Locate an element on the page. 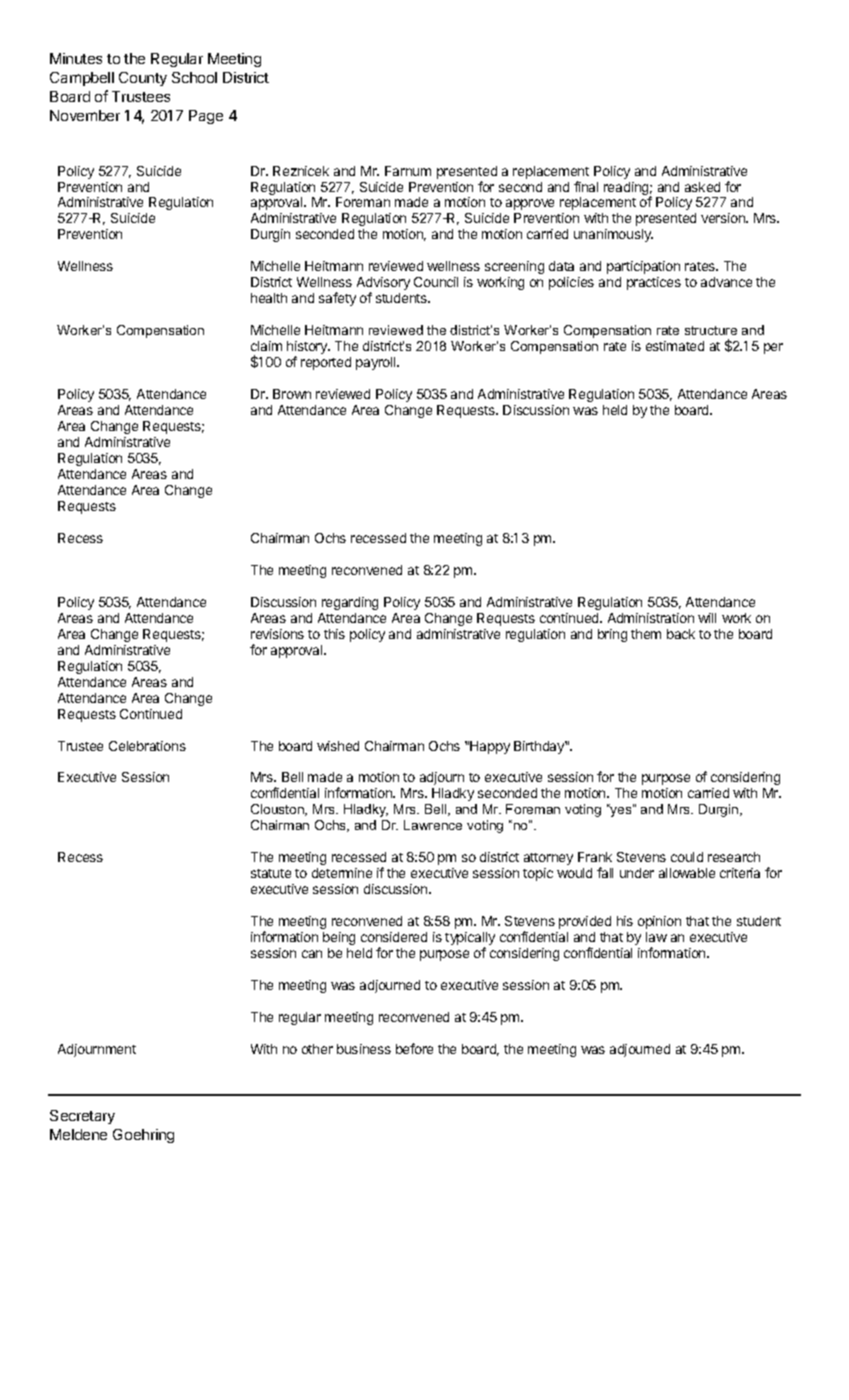 The height and width of the document is (1400, 849). opinion is located at coordinates (659, 922).
